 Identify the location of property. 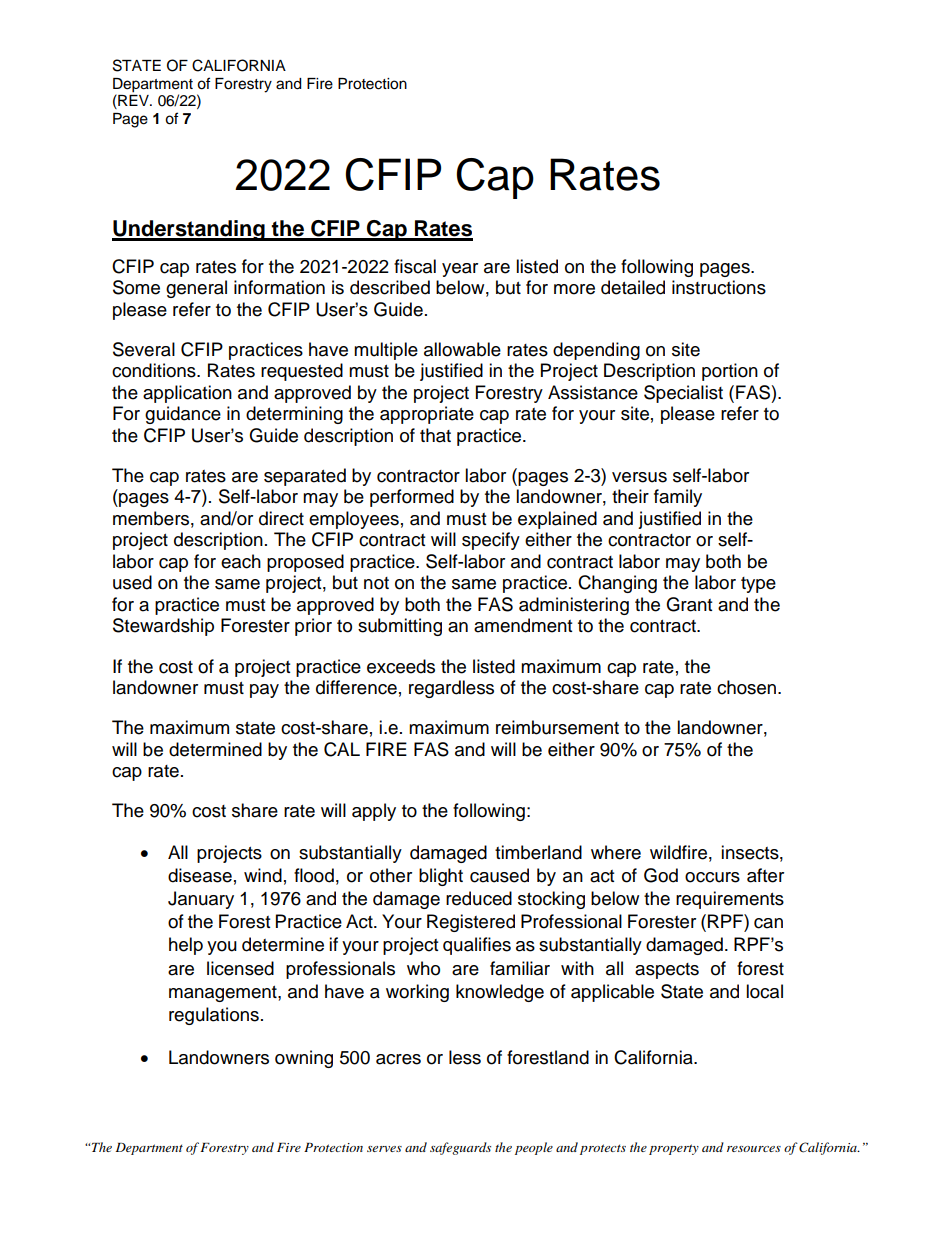
(674, 1149).
